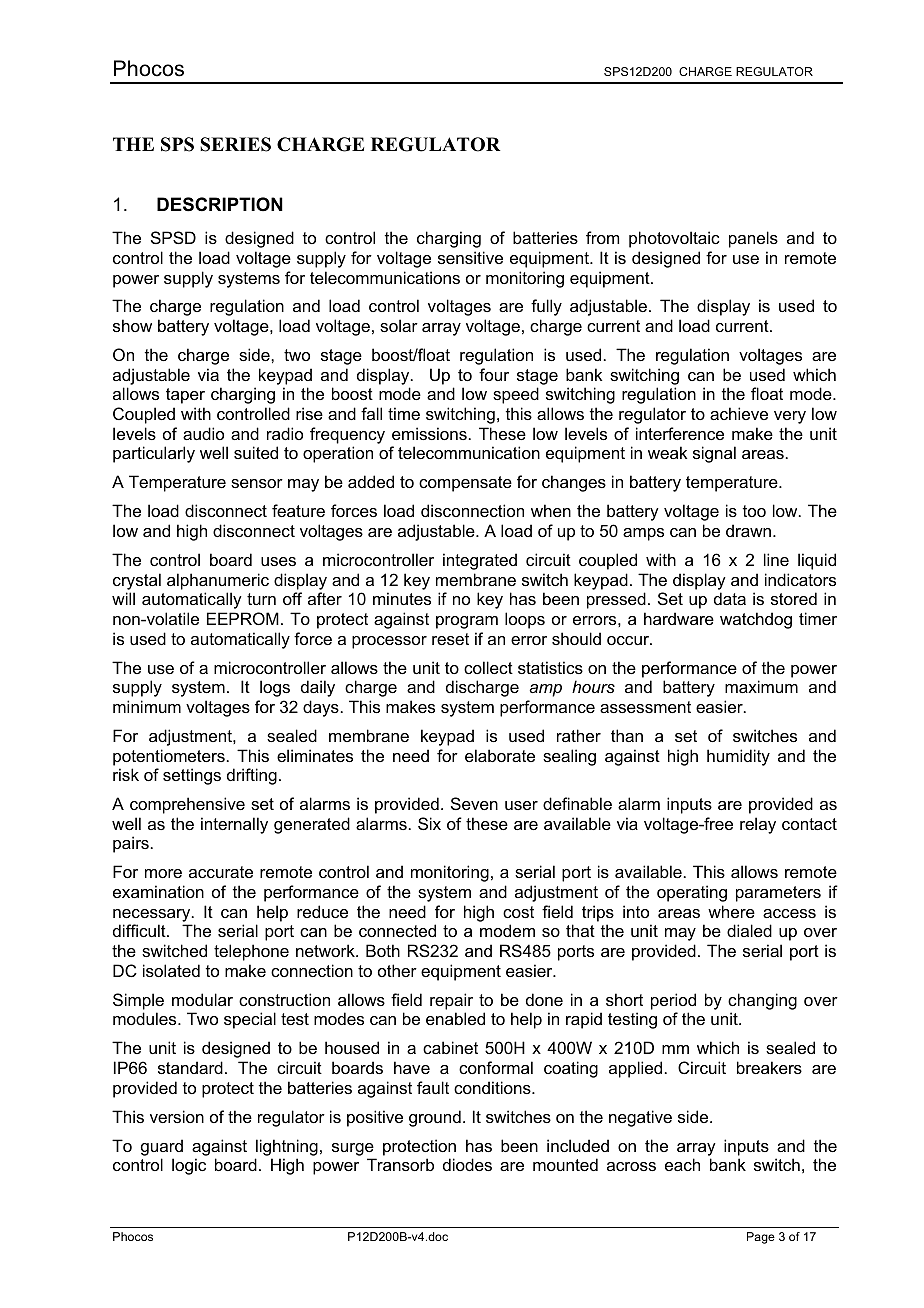 This screenshot has width=924, height=1308. What do you see at coordinates (220, 204) in the screenshot?
I see `DESCRIPTION` at bounding box center [220, 204].
